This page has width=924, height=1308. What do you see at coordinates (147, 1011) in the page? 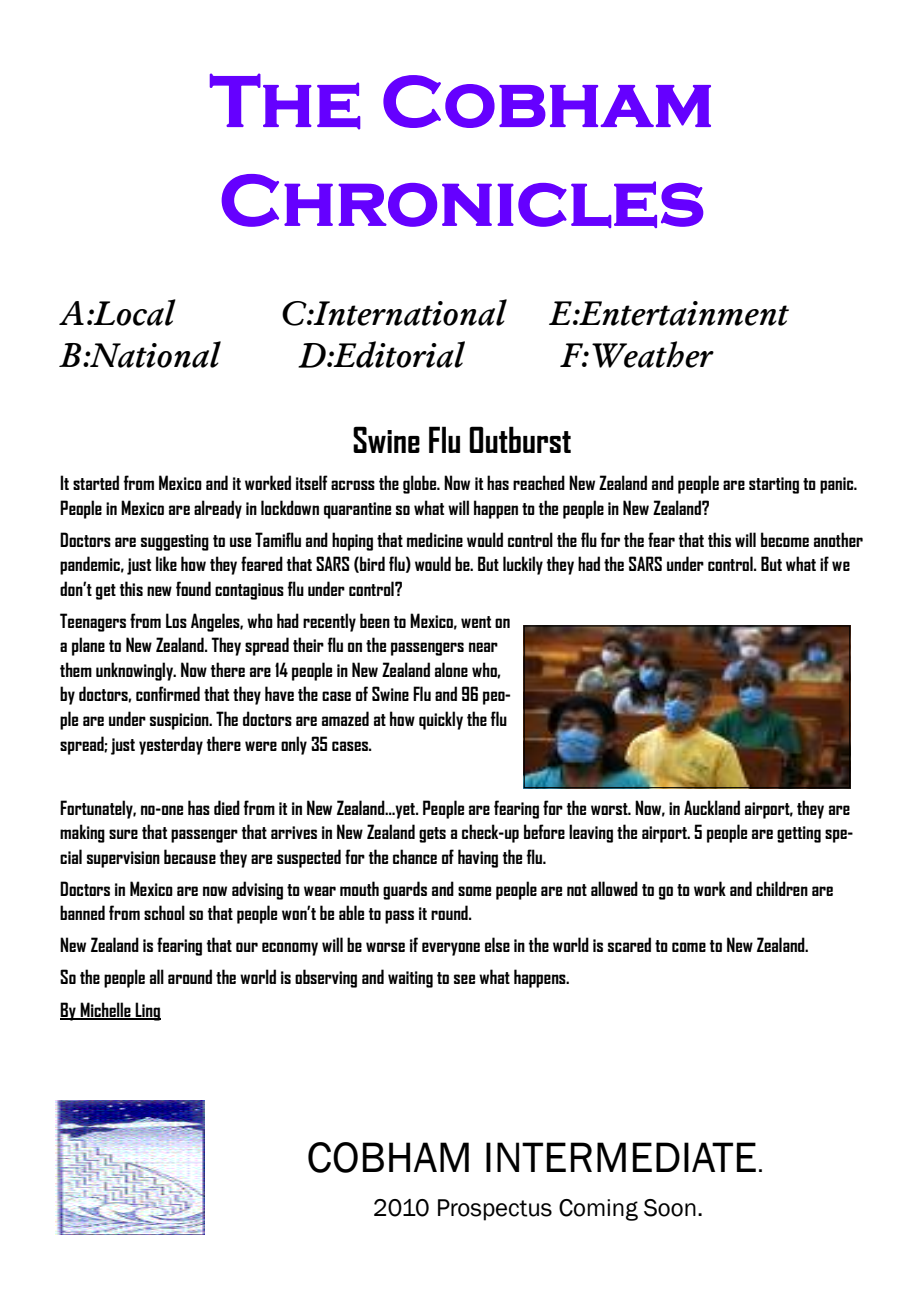
I see `Ling` at bounding box center [147, 1011].
